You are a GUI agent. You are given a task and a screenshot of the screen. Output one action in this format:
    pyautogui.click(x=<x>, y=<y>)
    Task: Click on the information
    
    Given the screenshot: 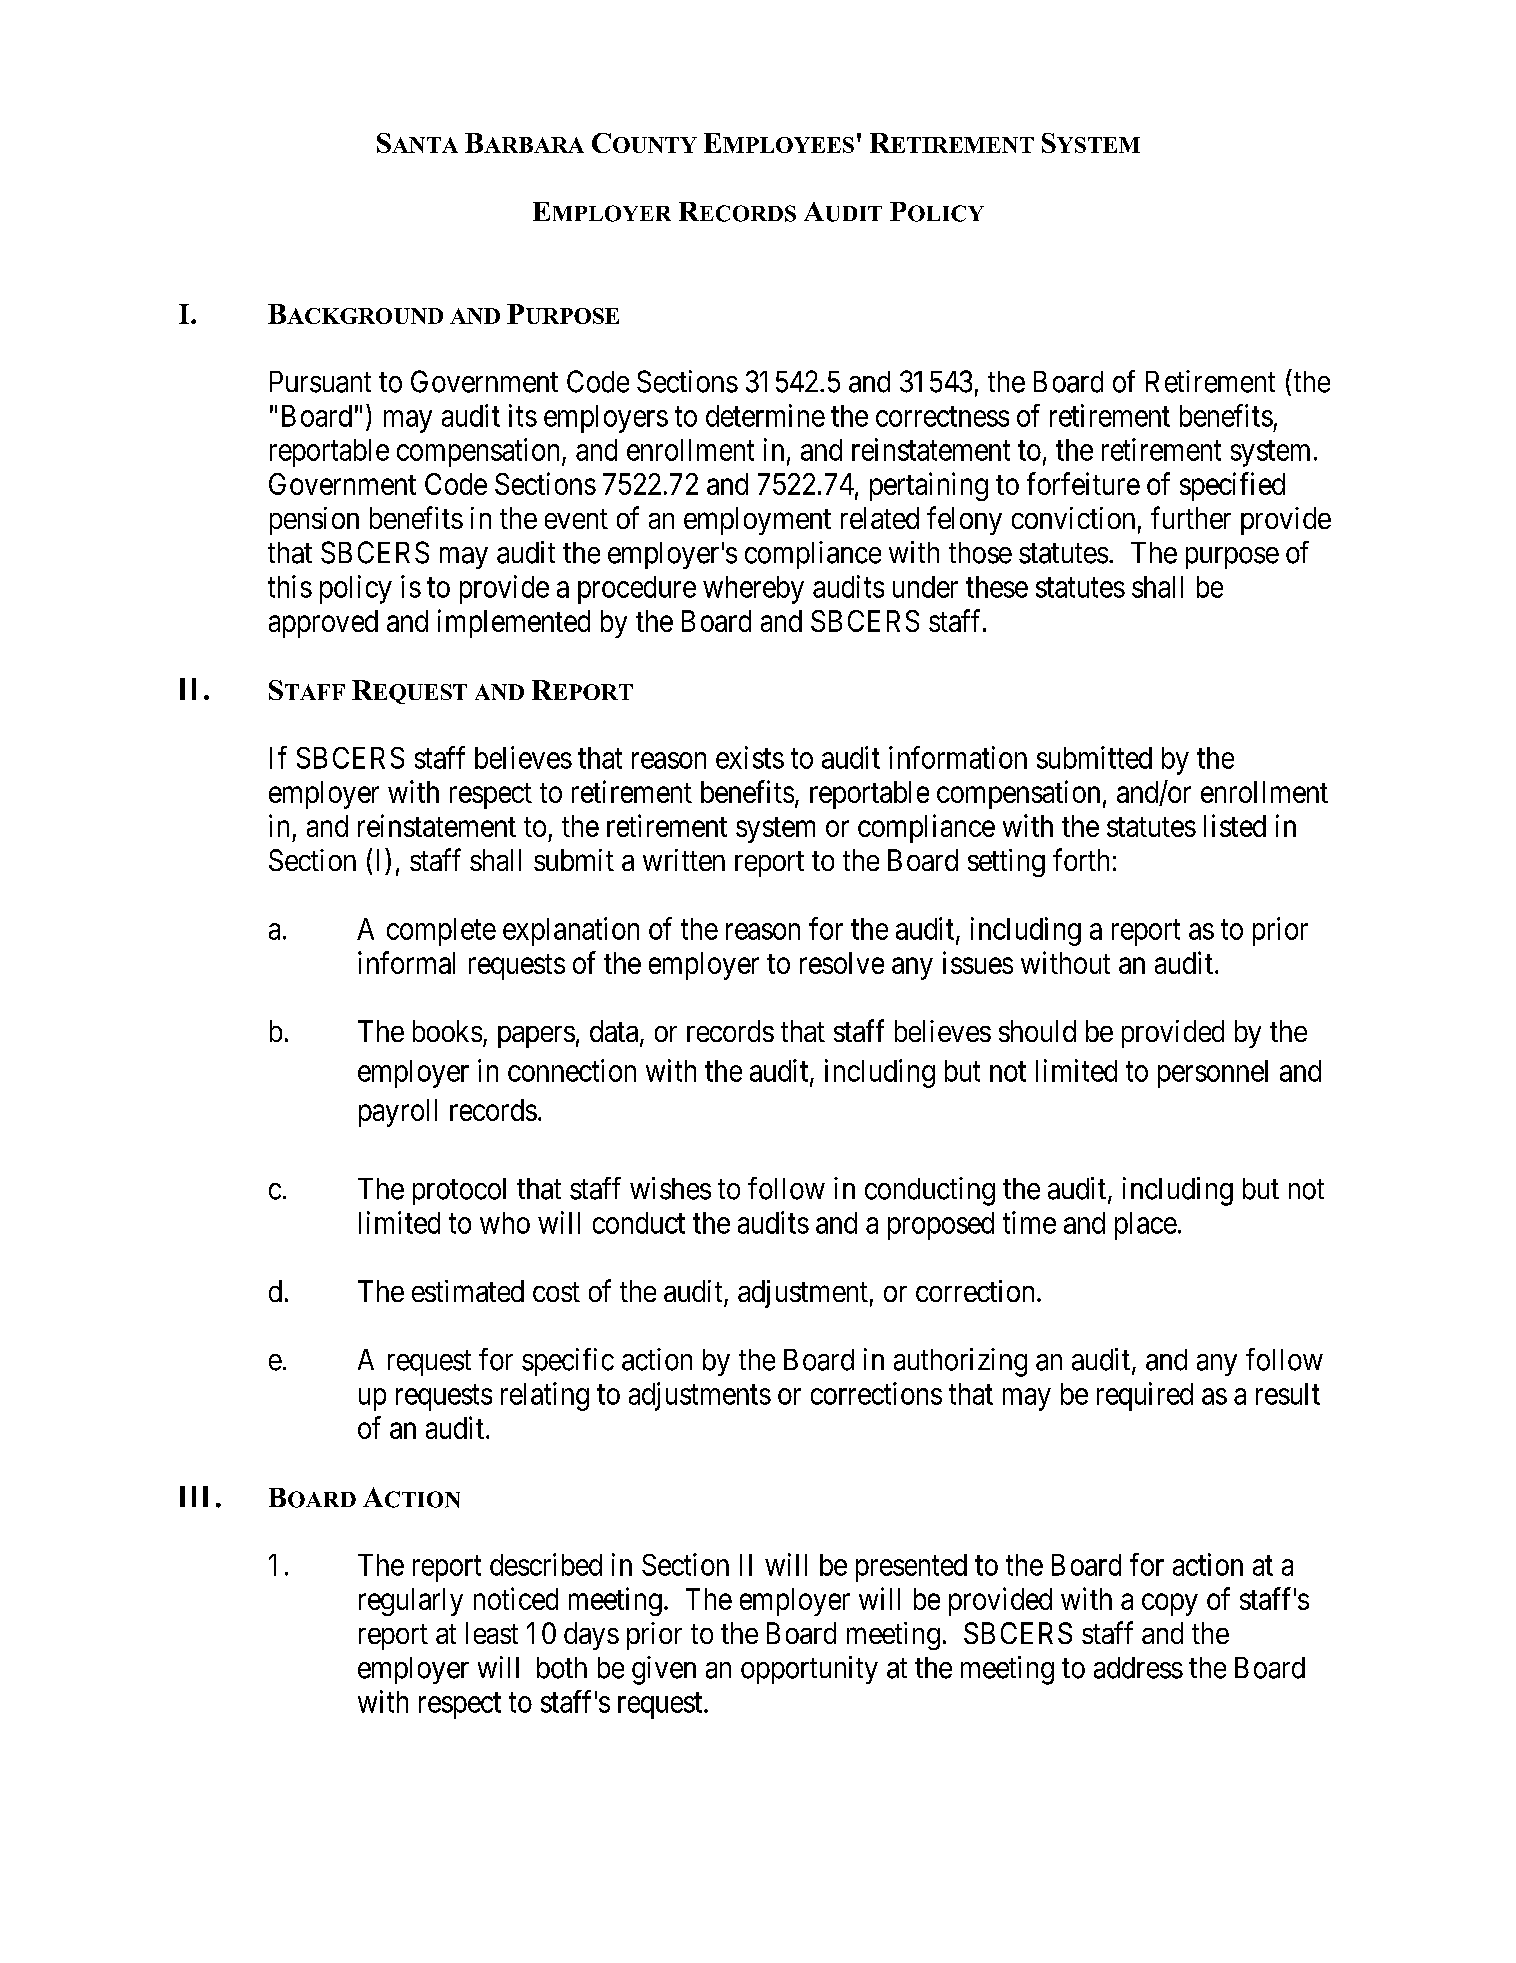 What is the action you would take?
    pyautogui.click(x=958, y=757)
